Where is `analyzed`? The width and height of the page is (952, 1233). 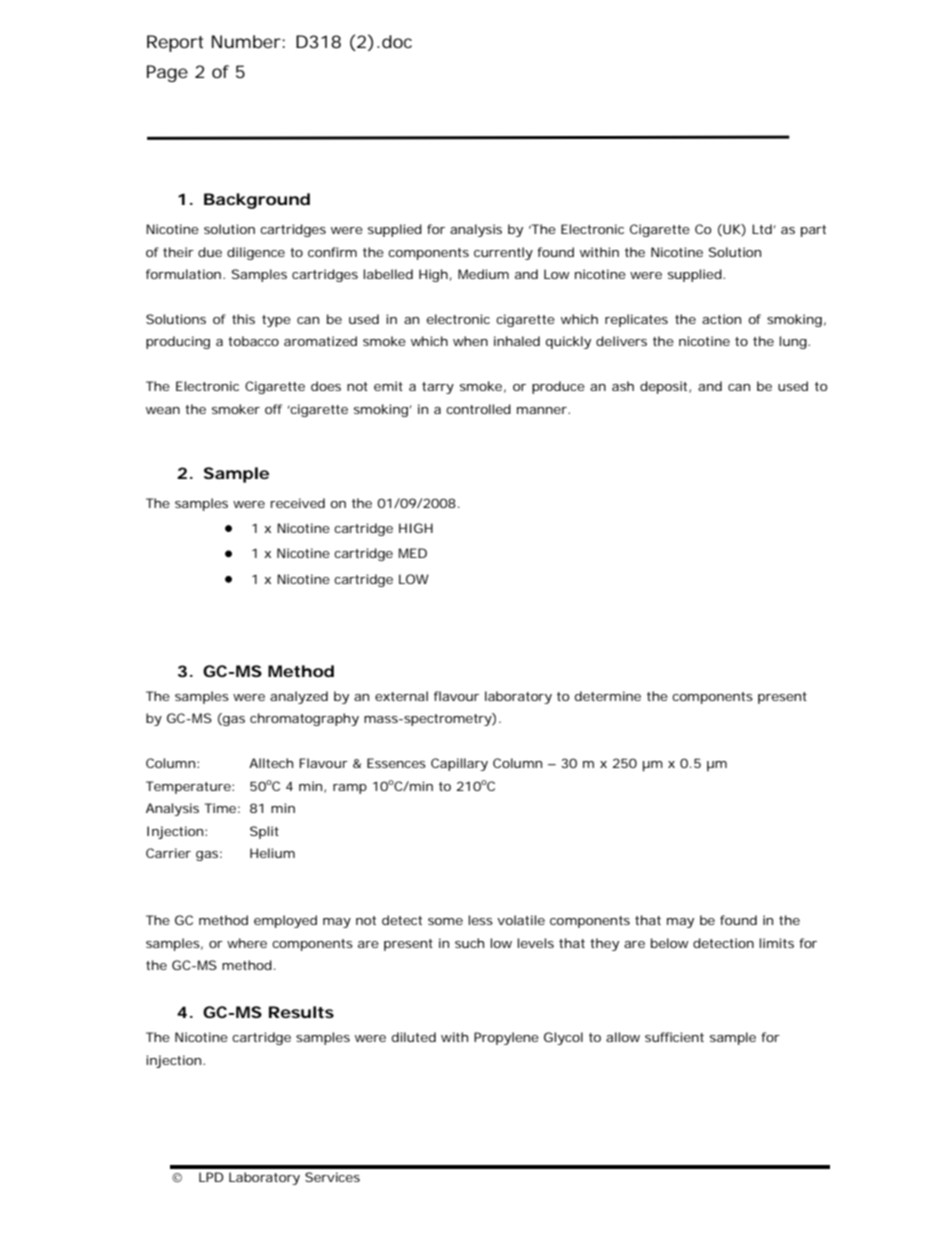 analyzed is located at coordinates (299, 697).
